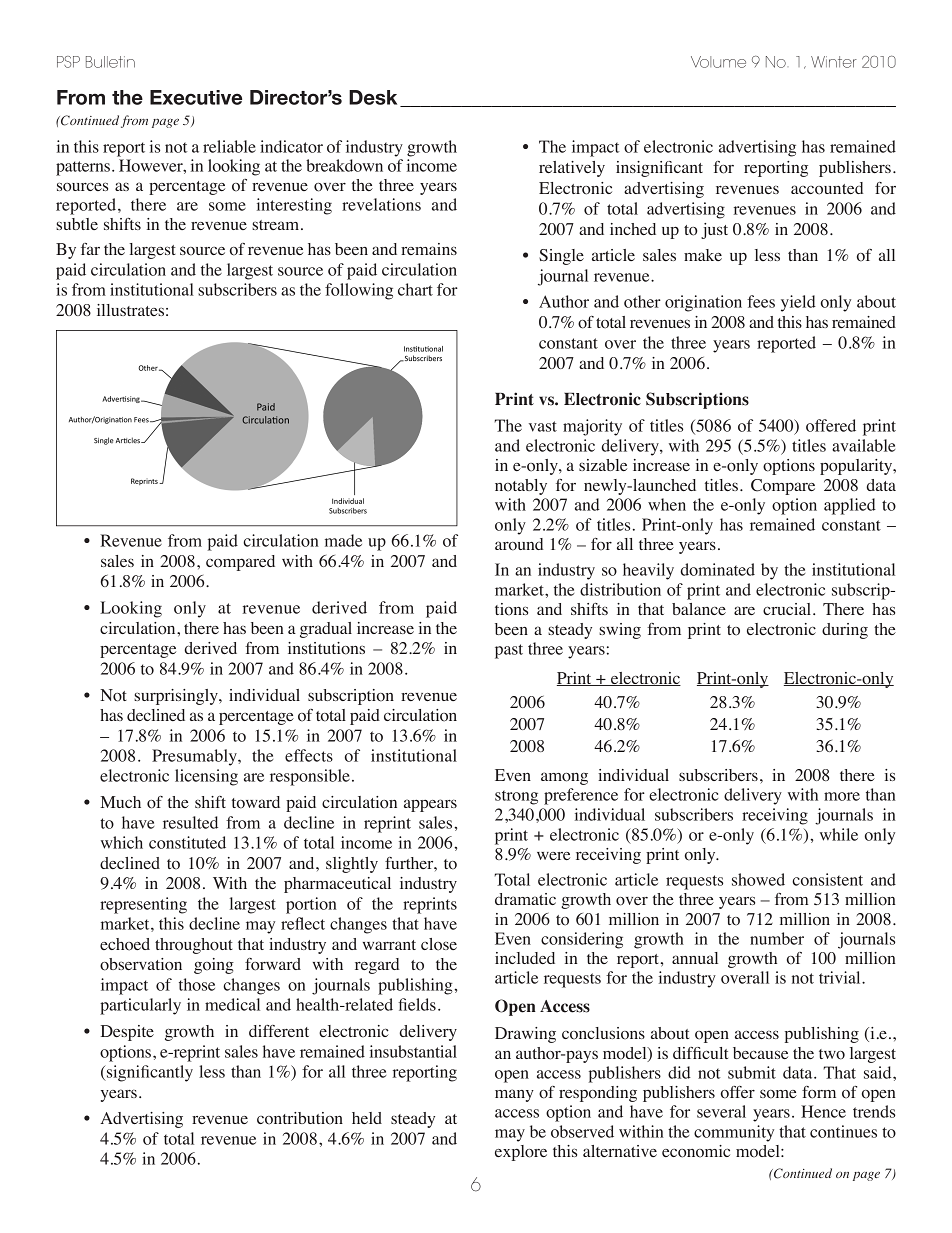 The width and height of the screenshot is (952, 1233). What do you see at coordinates (842, 796) in the screenshot?
I see `more` at bounding box center [842, 796].
